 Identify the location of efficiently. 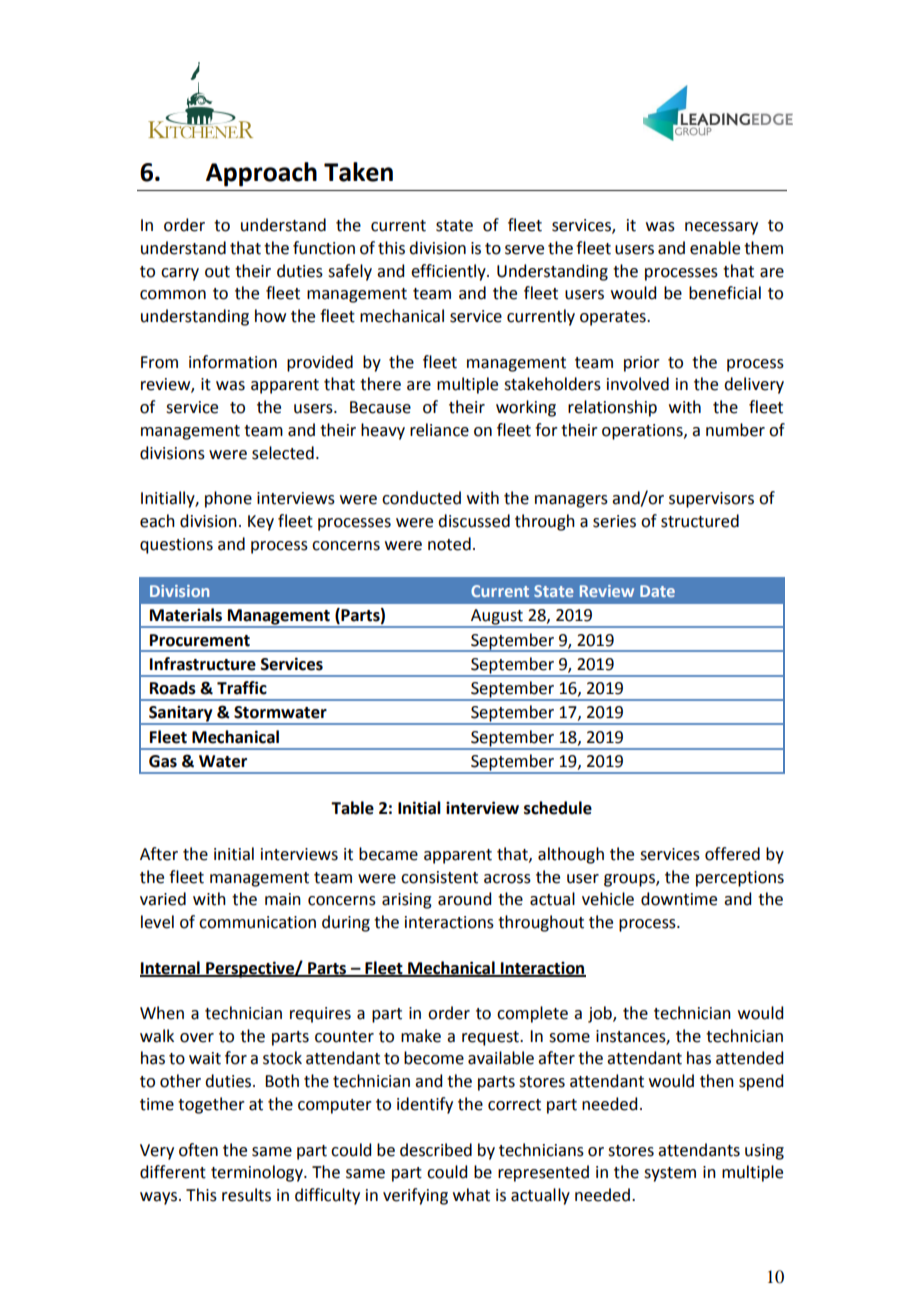
(449, 272).
